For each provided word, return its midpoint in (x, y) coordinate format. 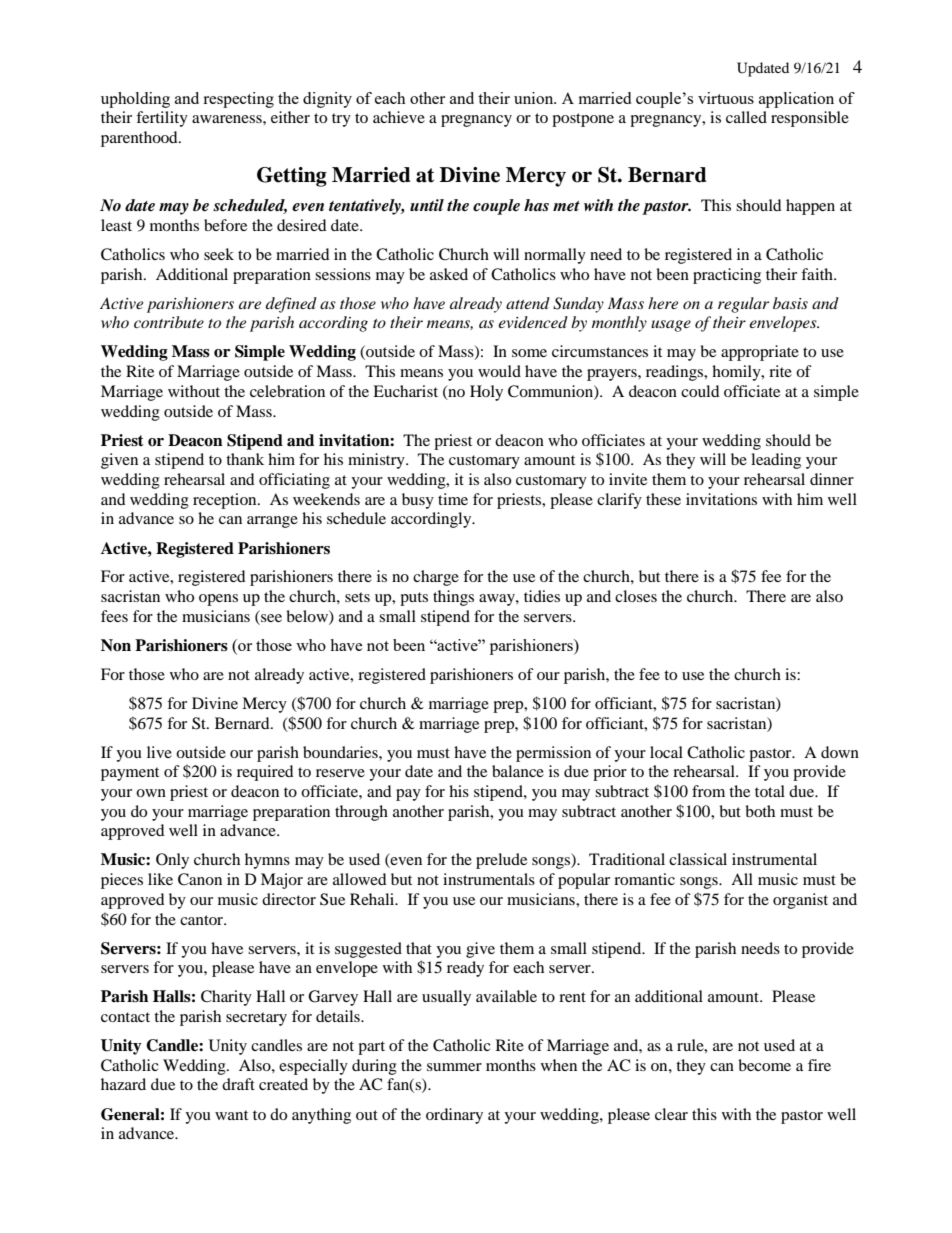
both (760, 811)
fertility (162, 119)
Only (172, 861)
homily (737, 373)
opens (218, 600)
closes (636, 596)
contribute (169, 322)
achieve (399, 117)
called (746, 117)
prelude (501, 861)
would (499, 371)
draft (238, 1084)
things (453, 598)
